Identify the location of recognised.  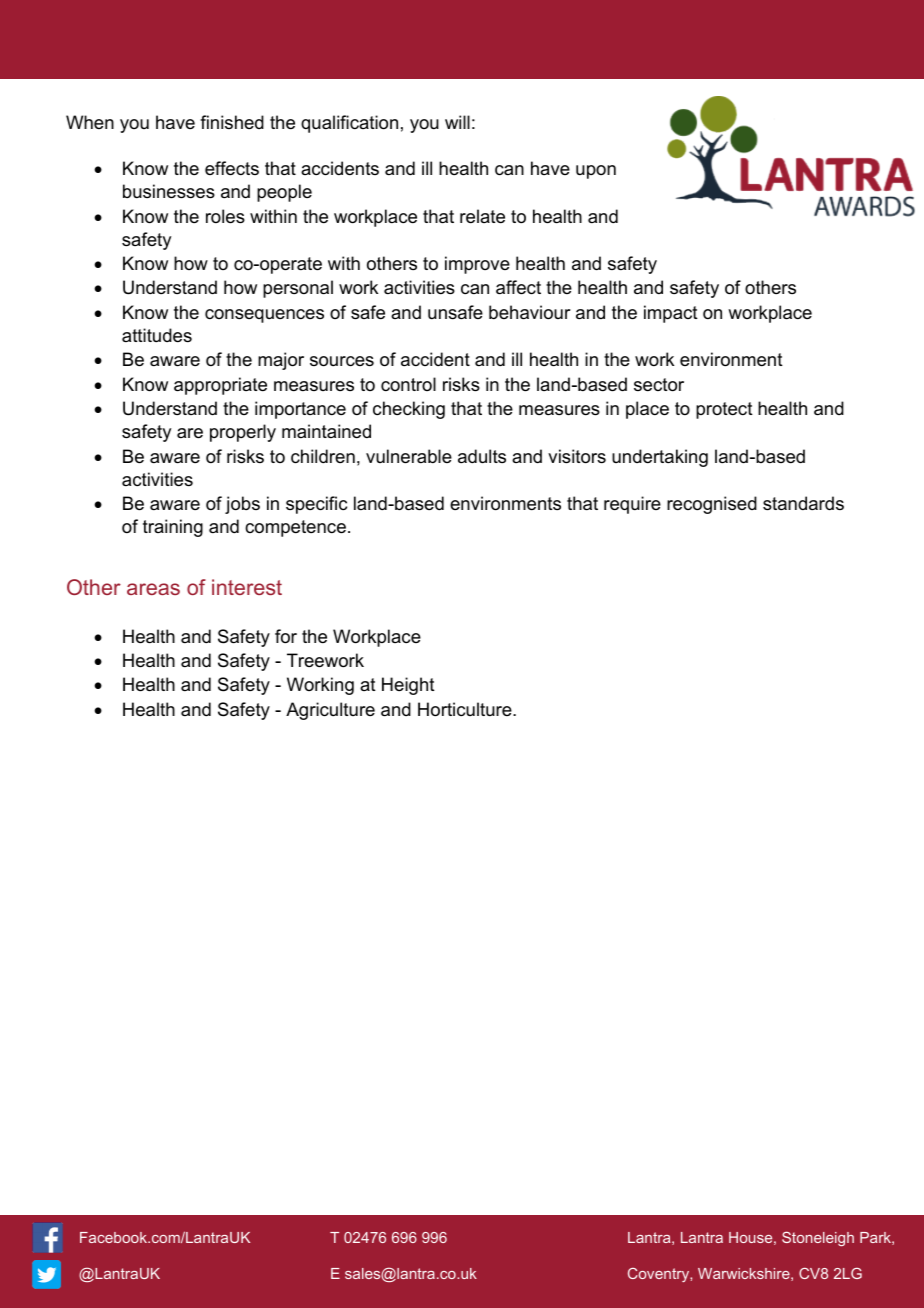
(712, 505).
